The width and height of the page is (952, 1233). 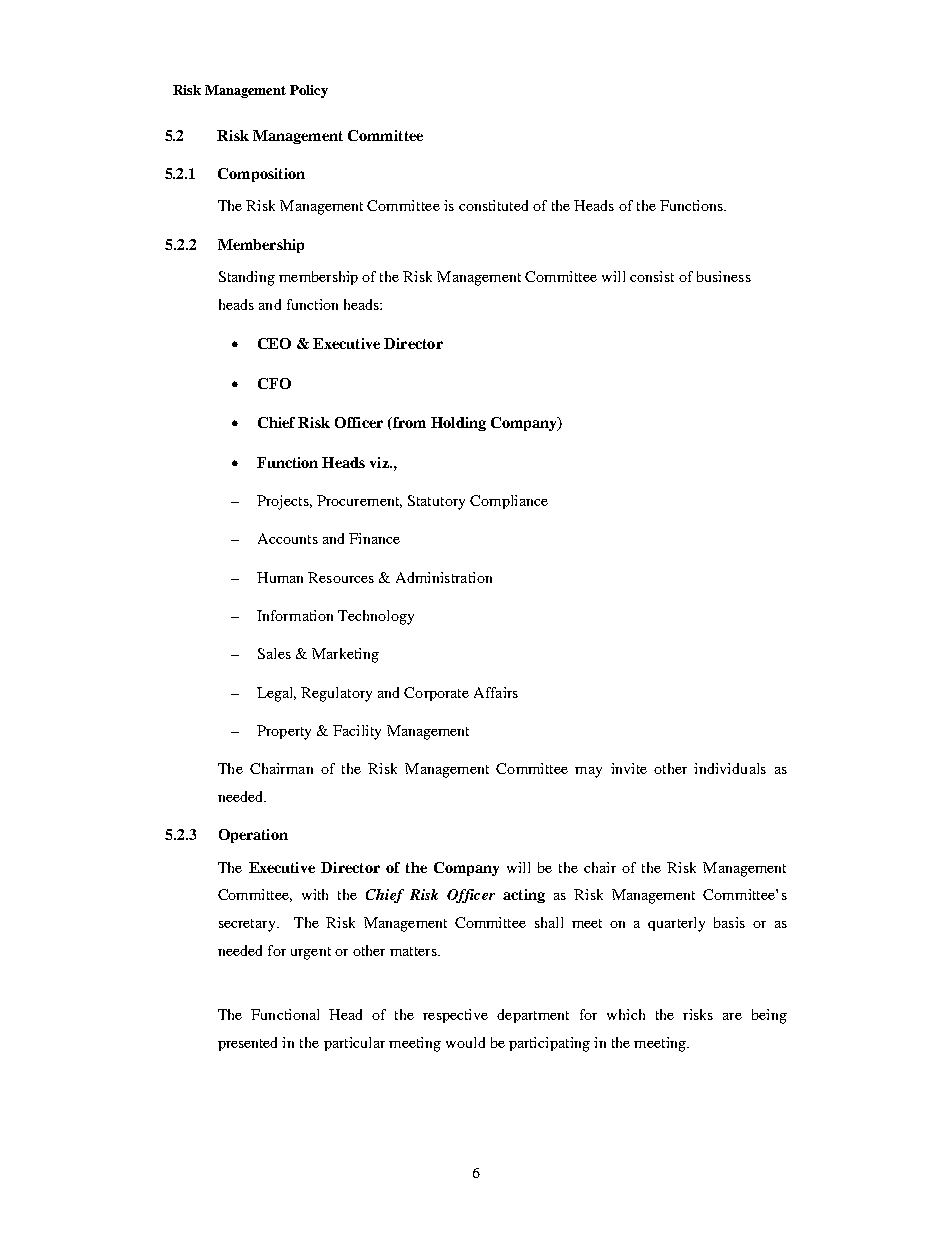 What do you see at coordinates (732, 1016) in the page?
I see `are` at bounding box center [732, 1016].
